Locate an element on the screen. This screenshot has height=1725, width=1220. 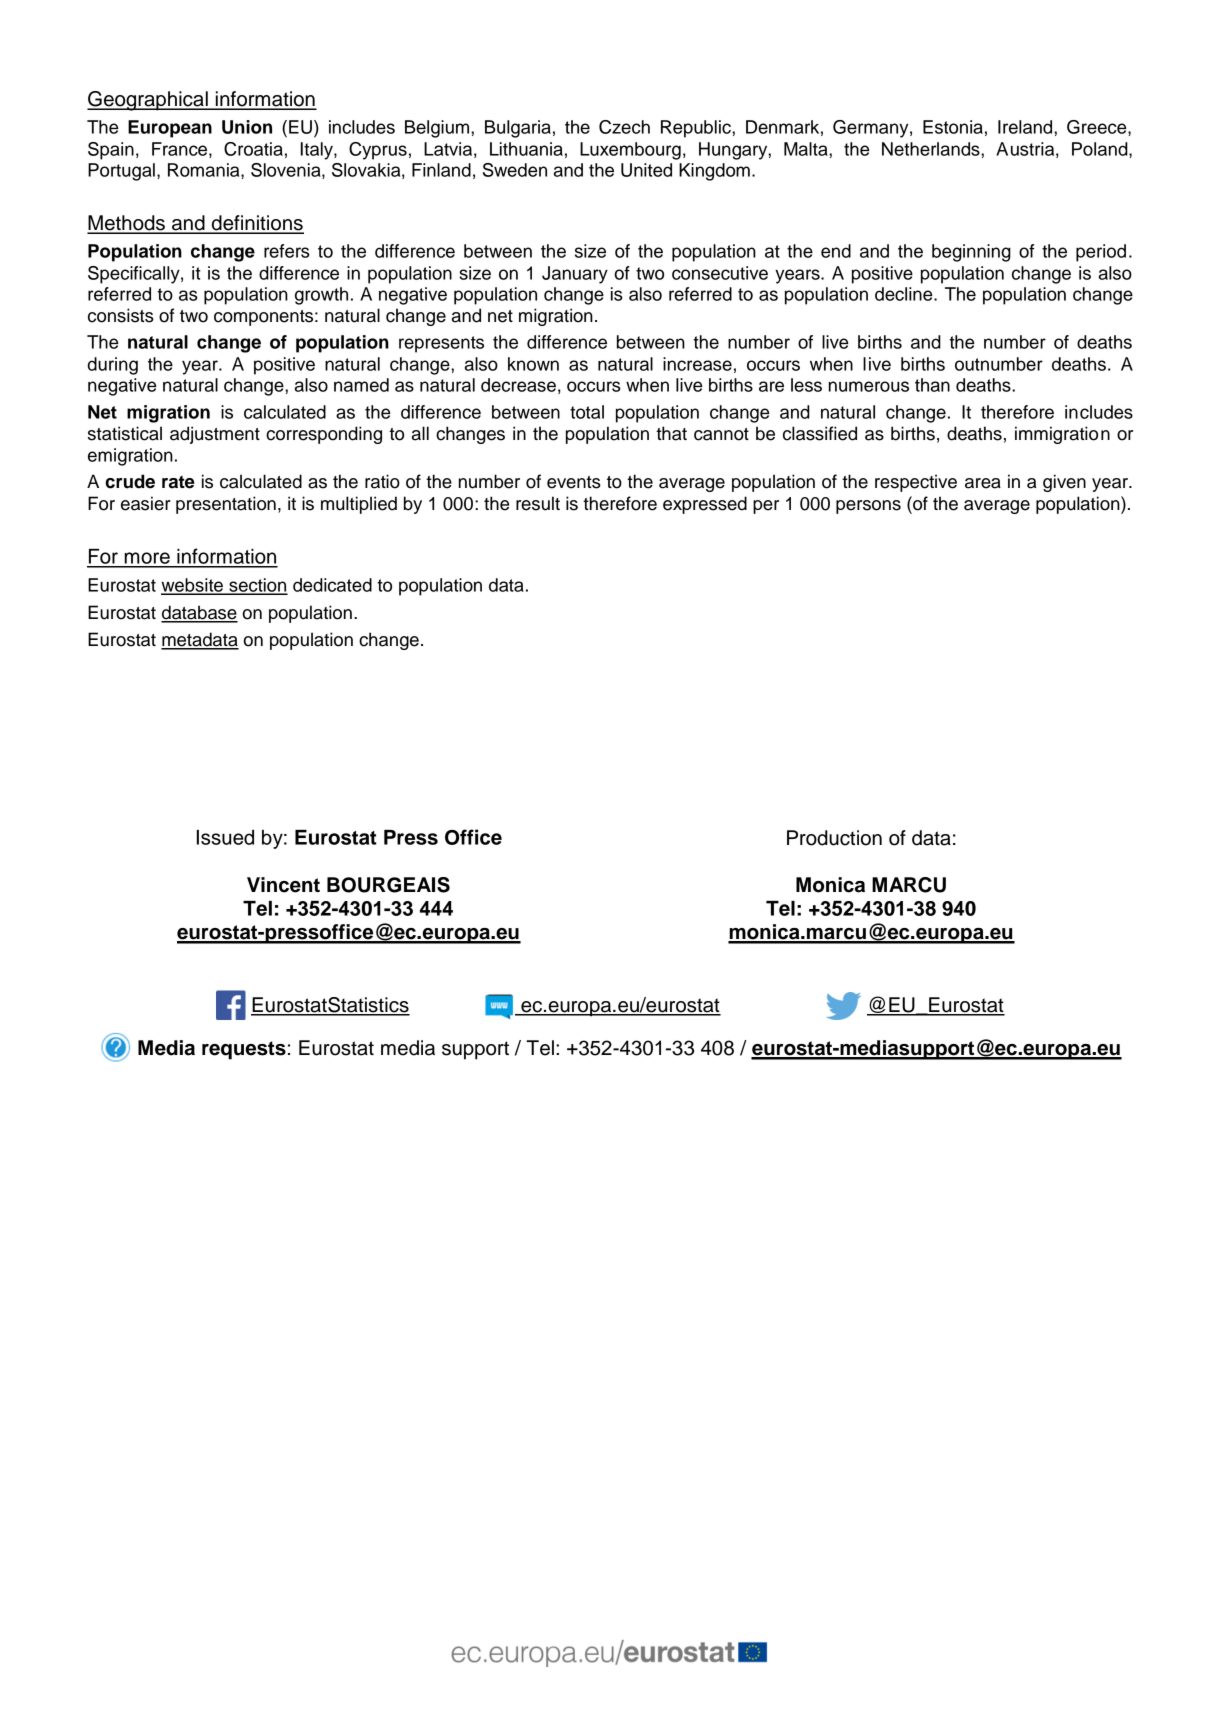
Issued is located at coordinates (225, 837).
